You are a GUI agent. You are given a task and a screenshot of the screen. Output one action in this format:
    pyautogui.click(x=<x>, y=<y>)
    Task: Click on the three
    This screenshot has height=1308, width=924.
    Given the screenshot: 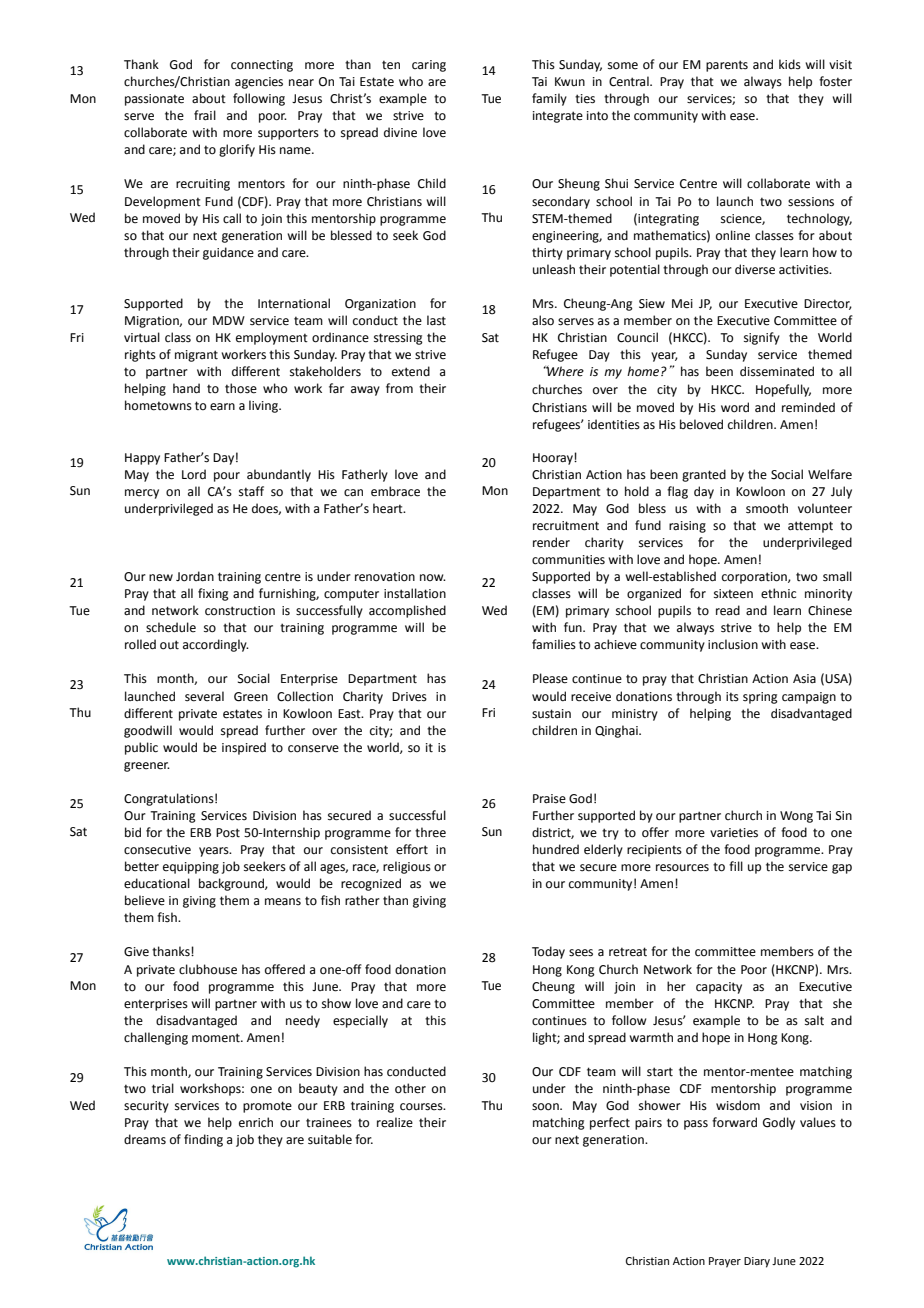 What is the action you would take?
    pyautogui.click(x=430, y=832)
